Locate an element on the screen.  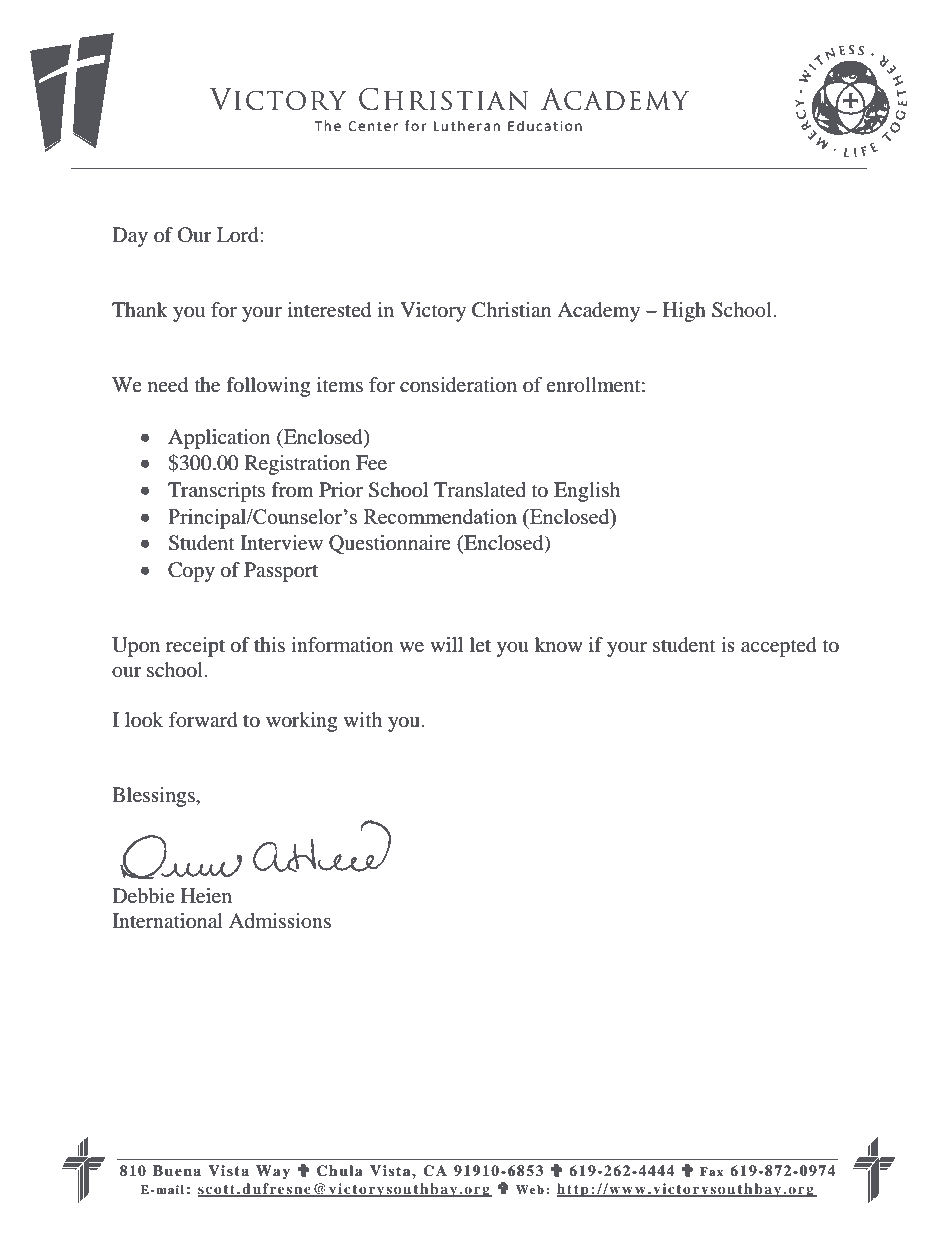
forward is located at coordinates (203, 720).
